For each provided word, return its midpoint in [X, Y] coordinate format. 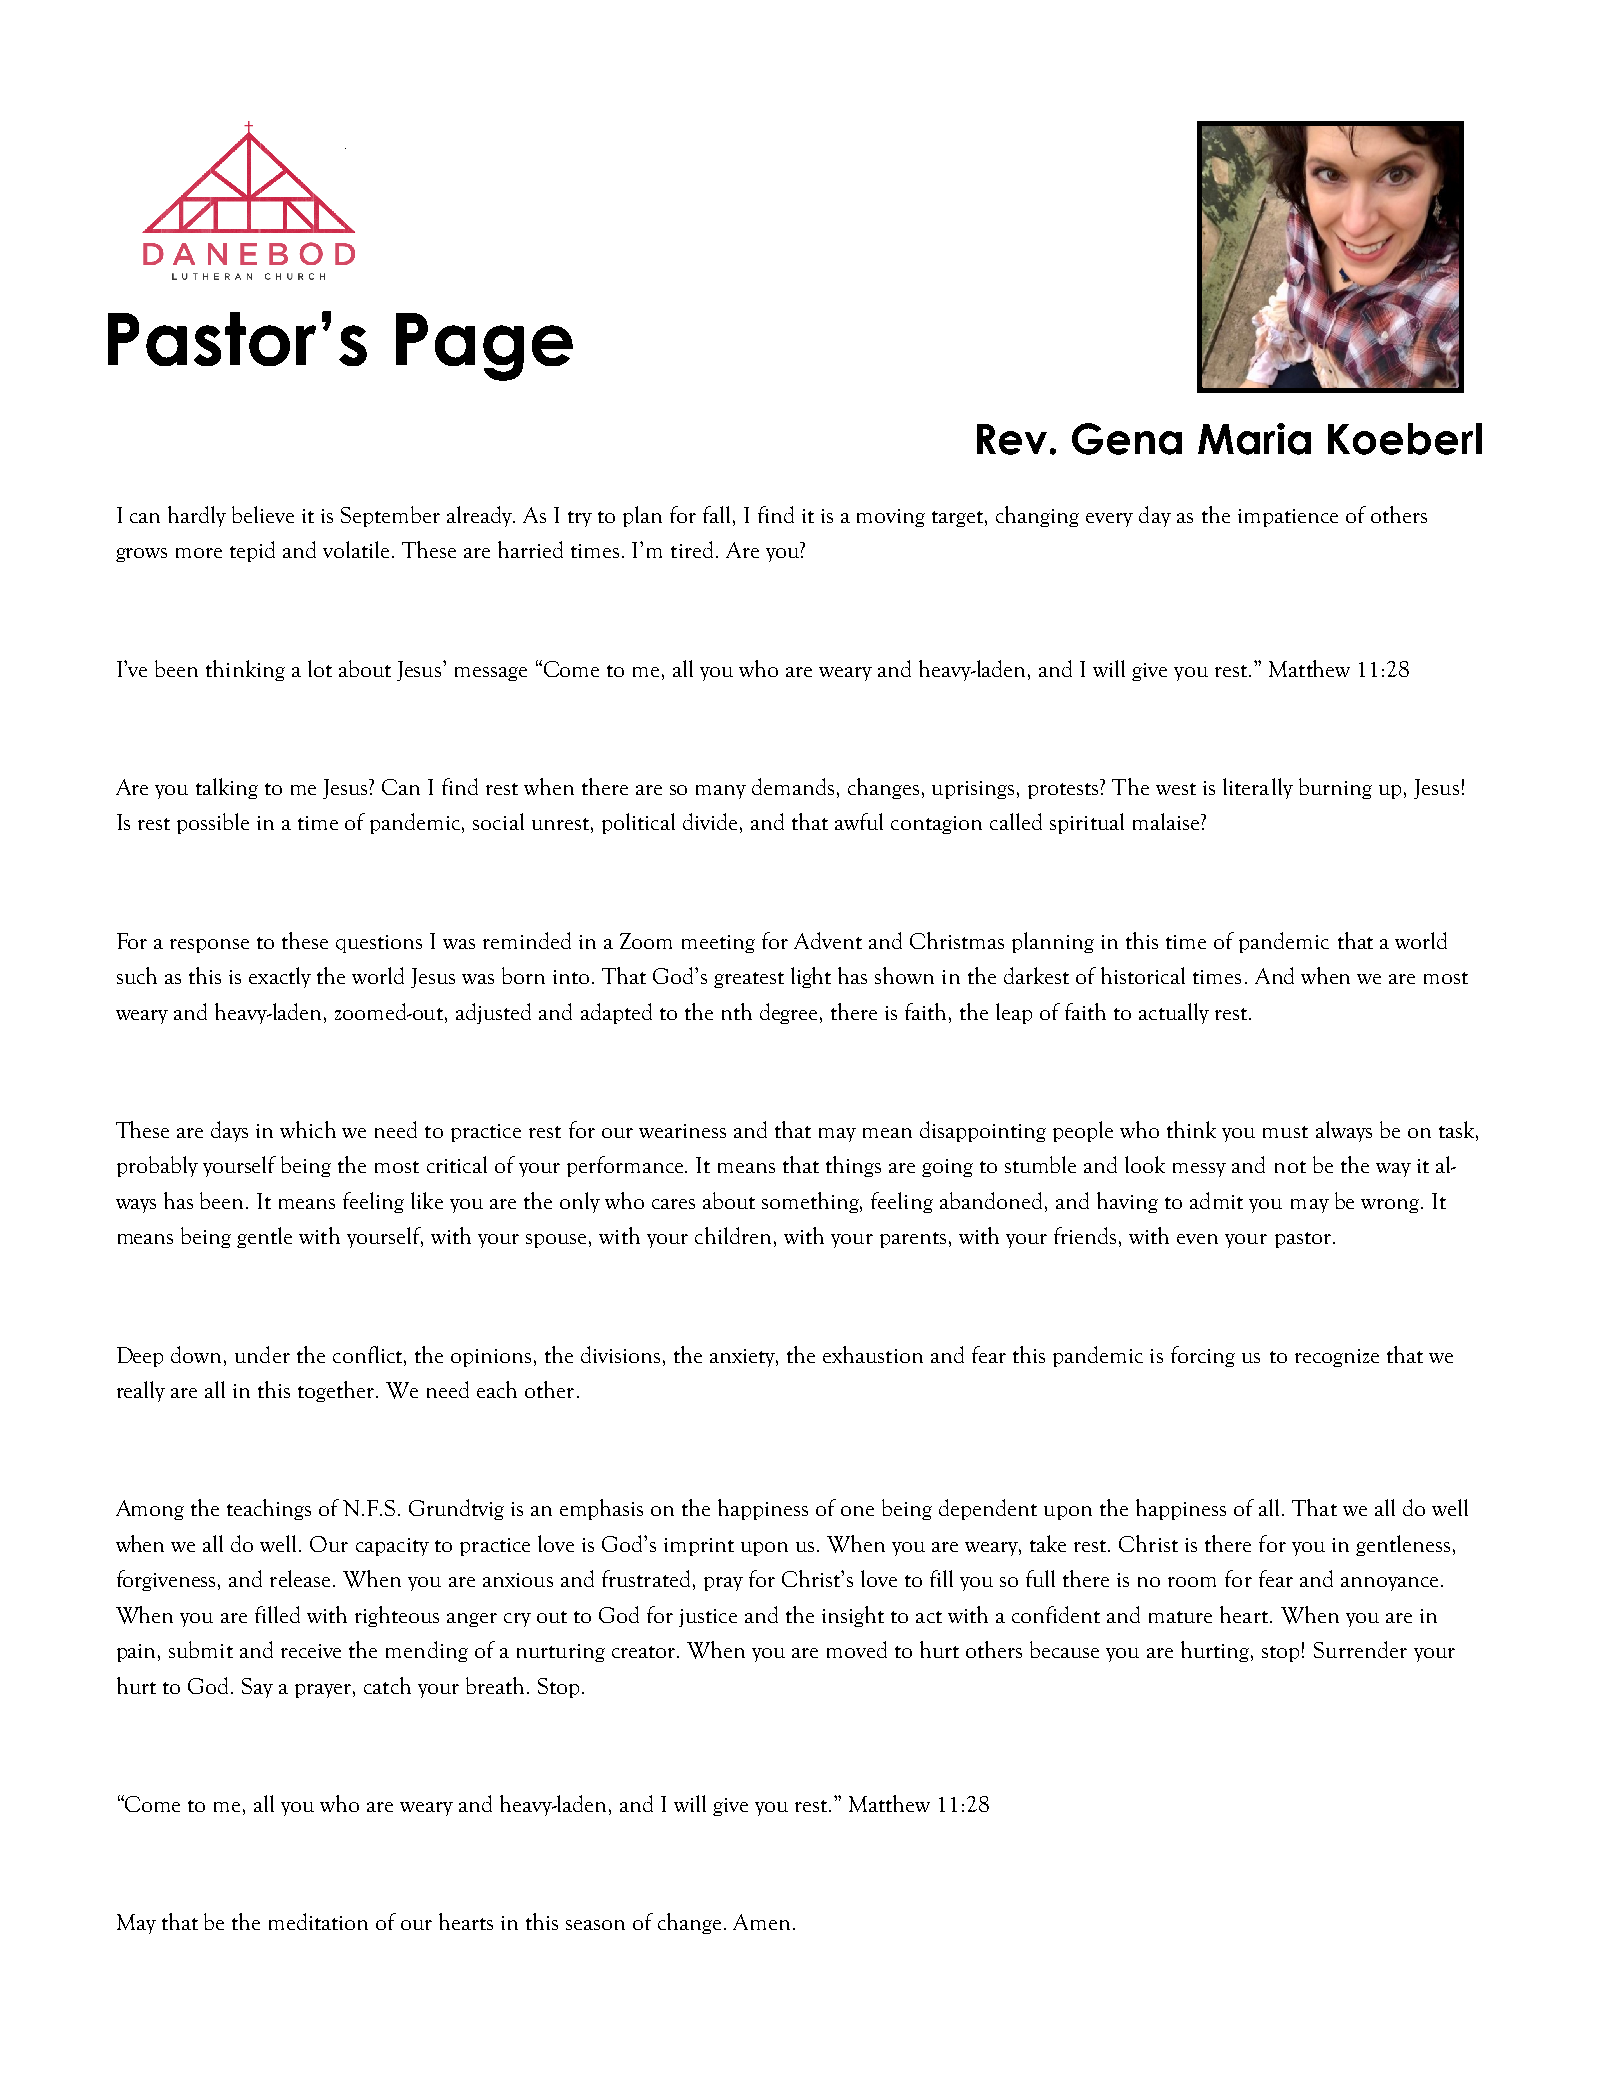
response [209, 946]
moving [891, 518]
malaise [1167, 821]
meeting [718, 944]
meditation [318, 1921]
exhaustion [873, 1354]
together [337, 1391]
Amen [763, 1922]
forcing [1203, 1356]
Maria [1254, 439]
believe [263, 514]
